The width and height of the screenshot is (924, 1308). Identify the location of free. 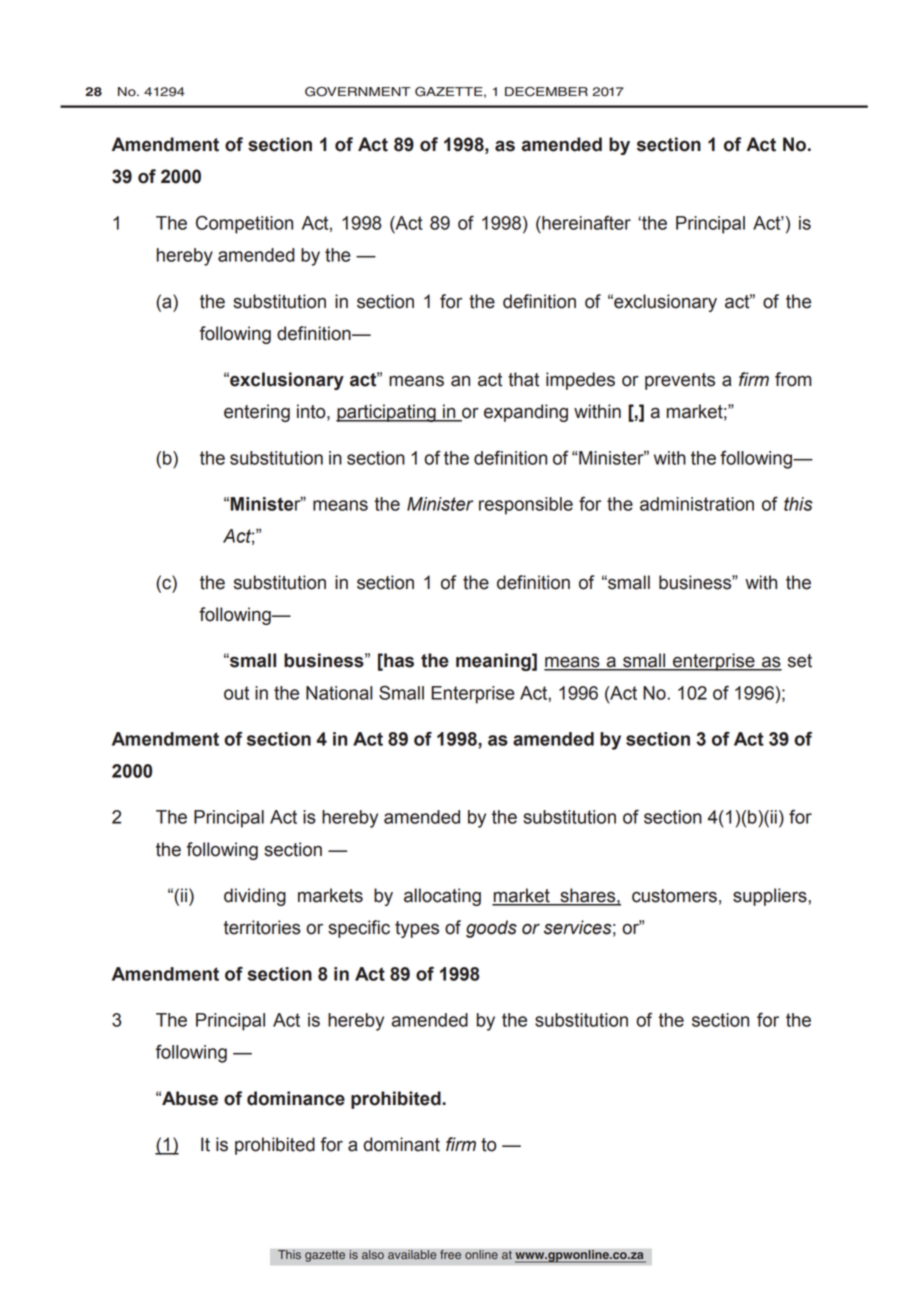
(450, 1255).
